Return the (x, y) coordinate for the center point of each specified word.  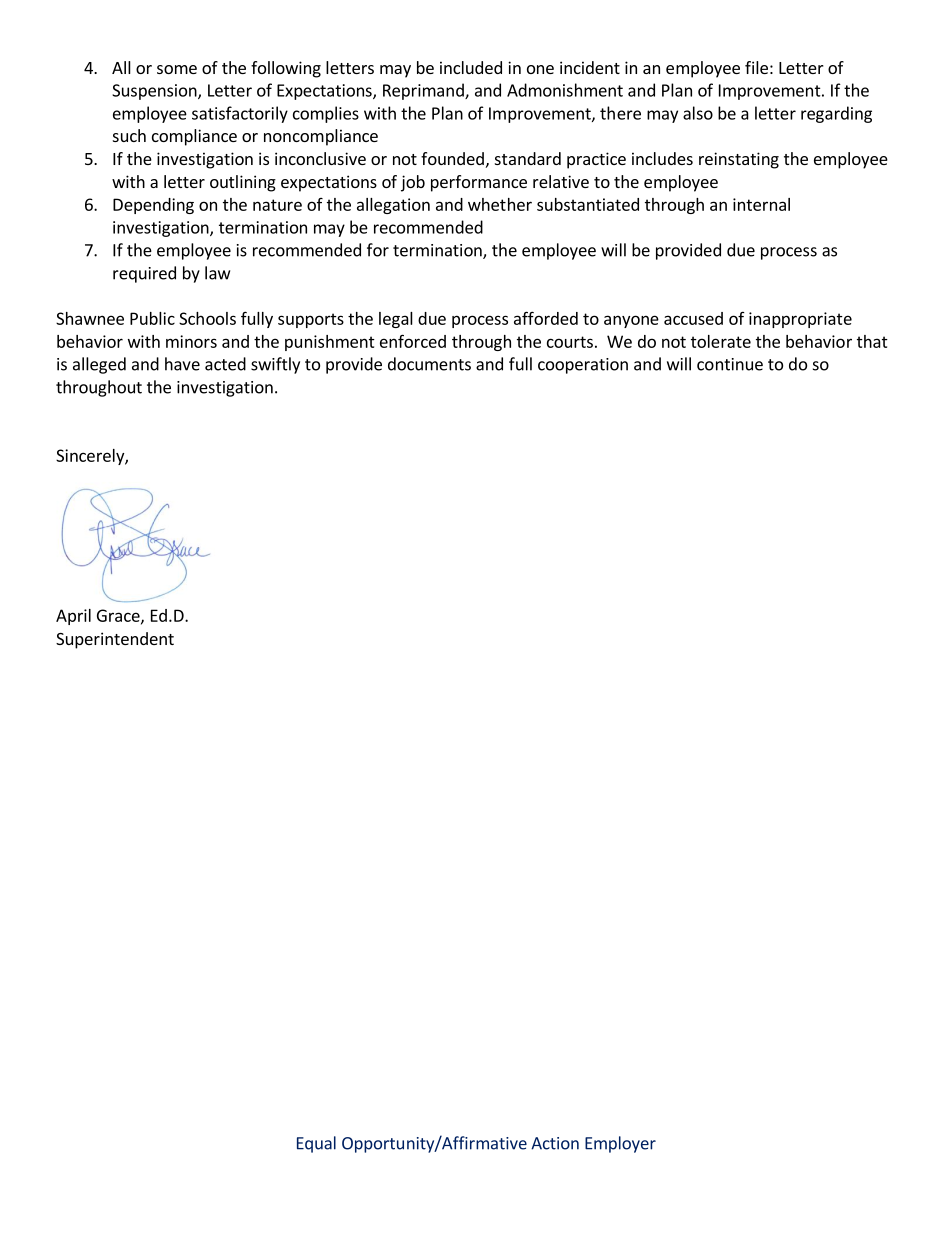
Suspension (155, 92)
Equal (316, 1144)
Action (555, 1143)
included (471, 67)
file (756, 67)
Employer (620, 1144)
